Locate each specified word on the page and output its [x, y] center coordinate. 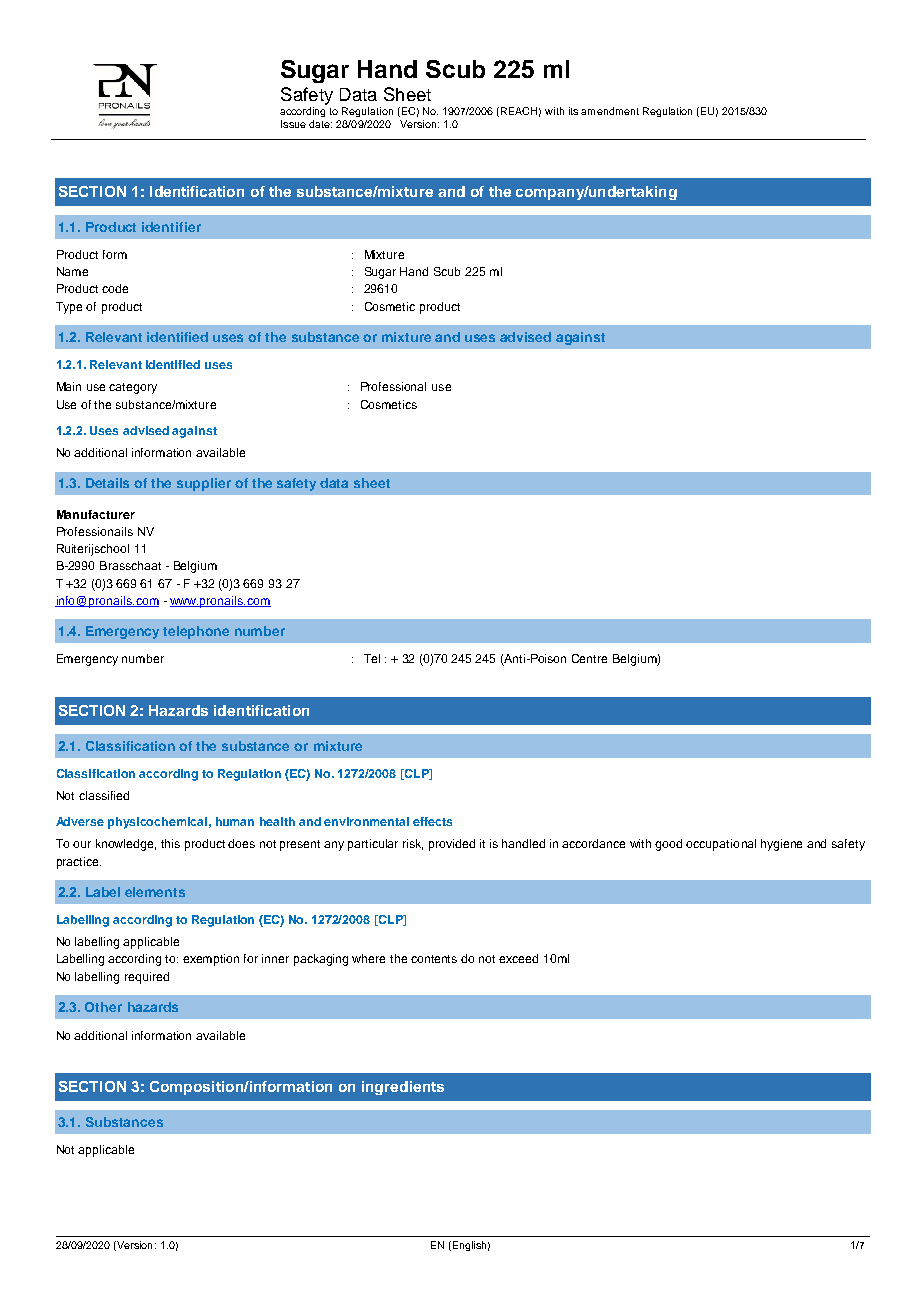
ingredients [403, 1088]
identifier [171, 227]
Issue [293, 124]
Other [103, 1007]
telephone [196, 632]
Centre [589, 658]
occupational [721, 845]
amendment [610, 111]
